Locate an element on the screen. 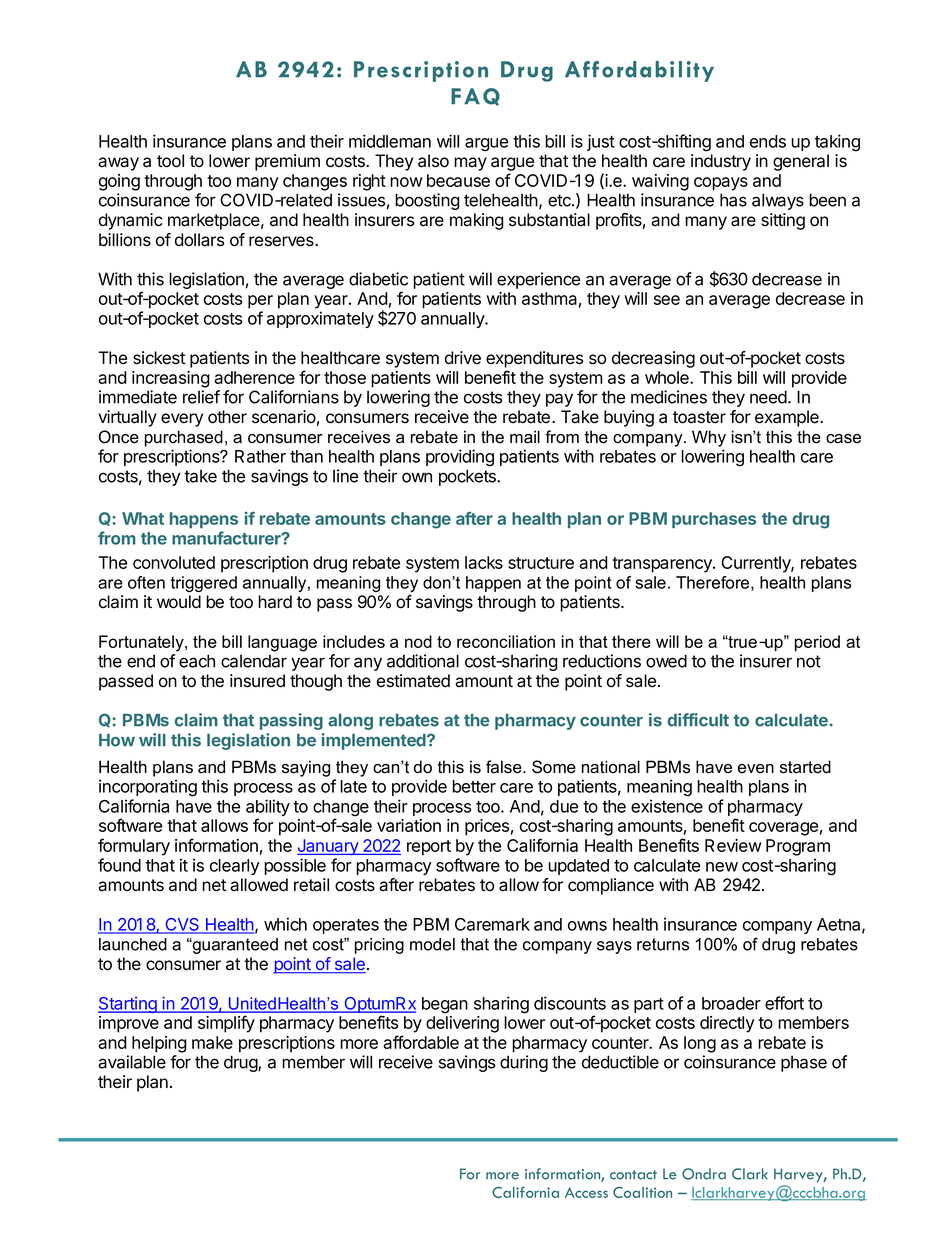 This screenshot has width=952, height=1233. available is located at coordinates (132, 1062).
